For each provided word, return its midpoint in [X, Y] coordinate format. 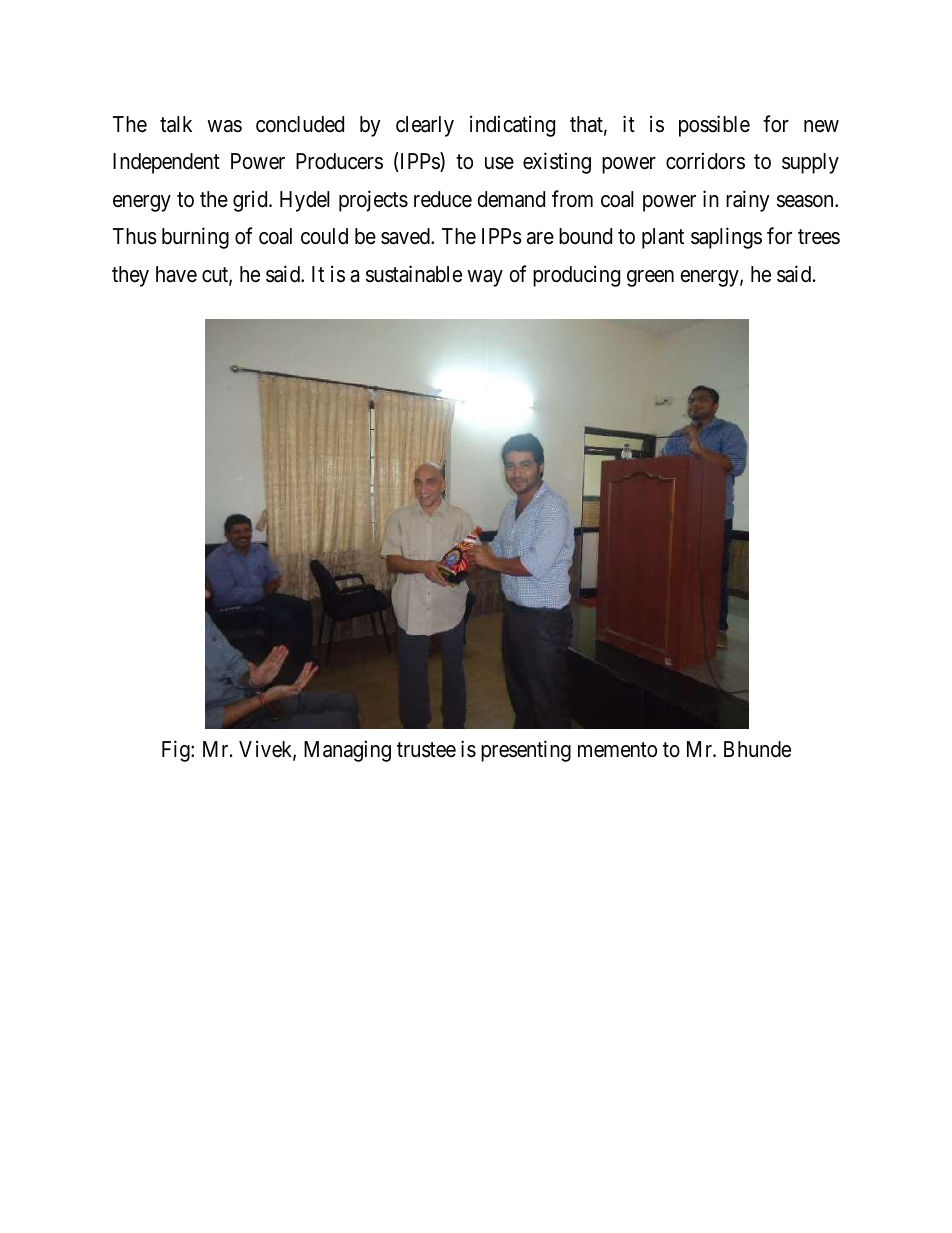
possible [714, 126]
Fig [177, 751]
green [650, 278]
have [176, 274]
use [499, 163]
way [485, 278]
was [224, 126]
